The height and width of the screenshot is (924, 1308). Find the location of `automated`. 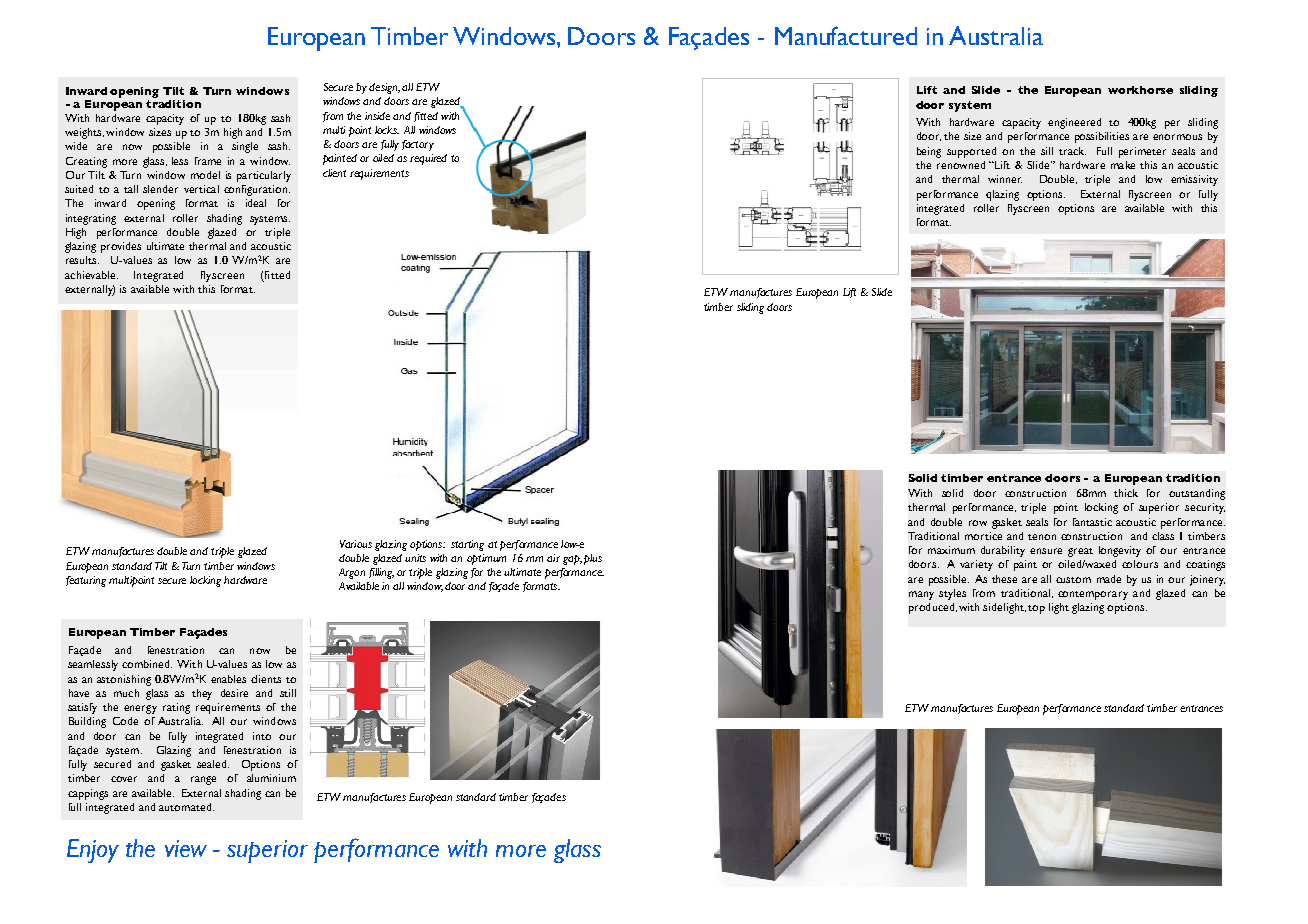

automated is located at coordinates (186, 807).
